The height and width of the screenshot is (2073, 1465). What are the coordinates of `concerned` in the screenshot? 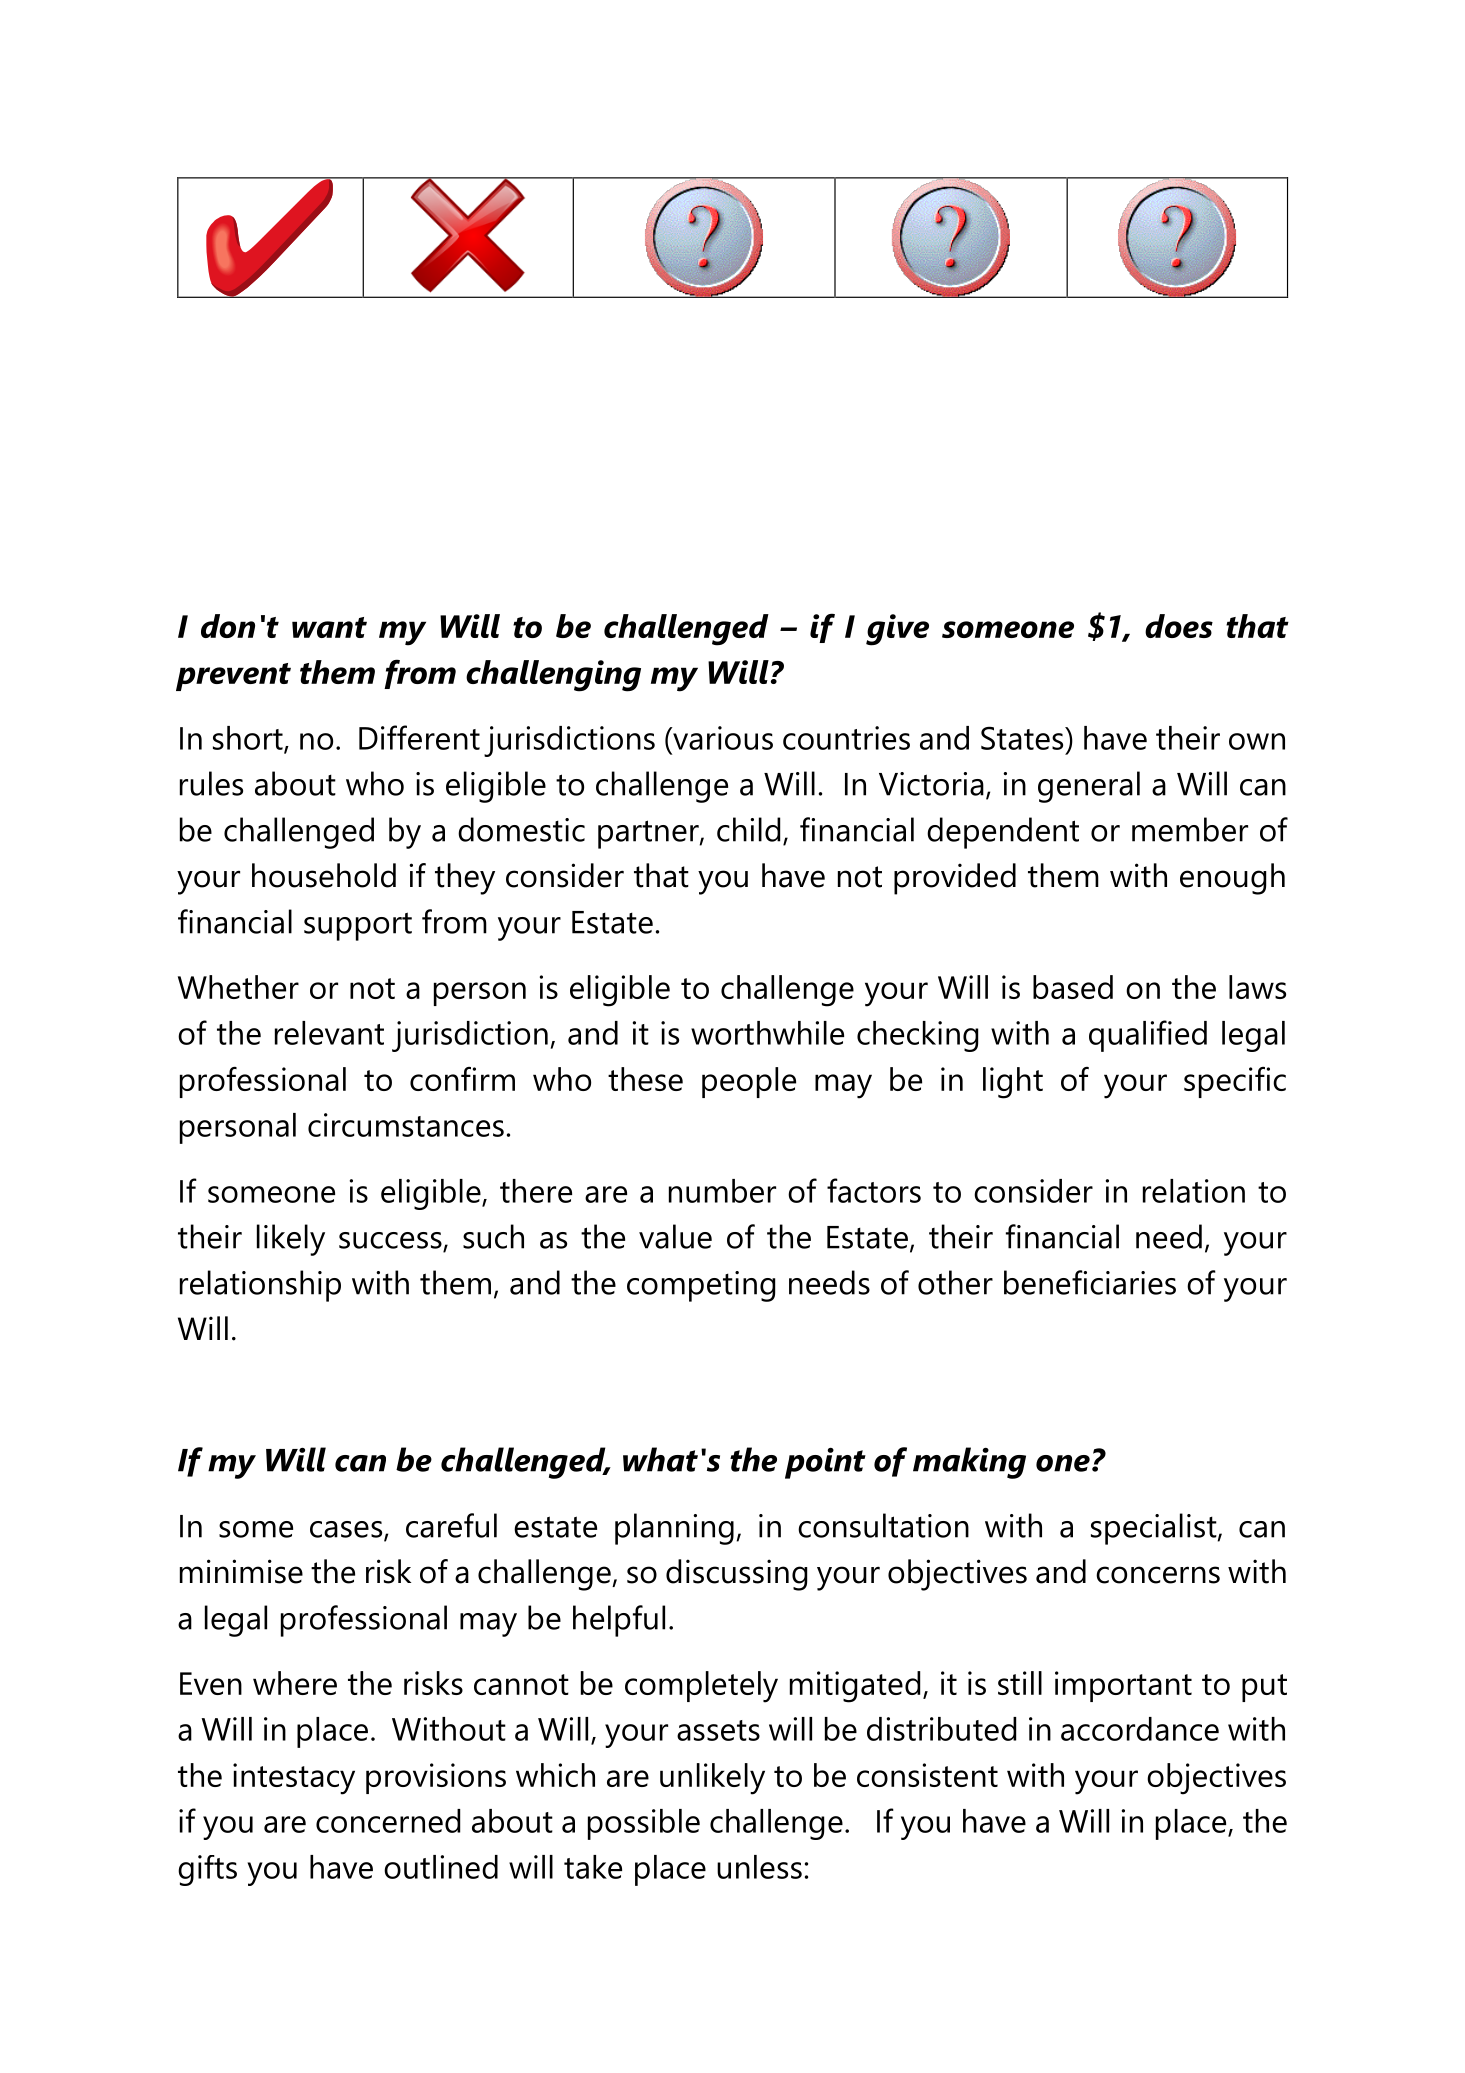 It's located at (388, 1821).
